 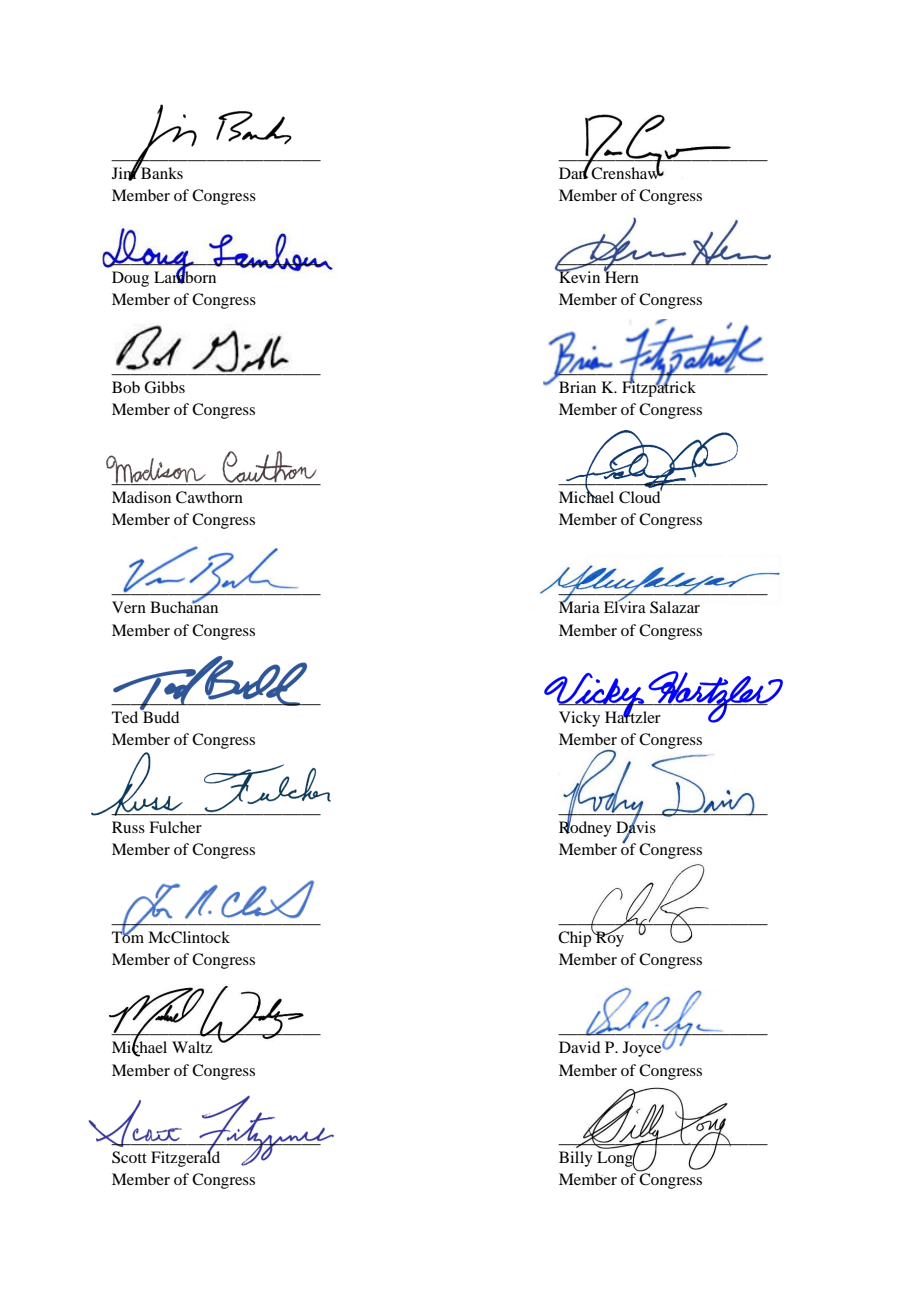 I want to click on Rodney, so click(x=585, y=828).
